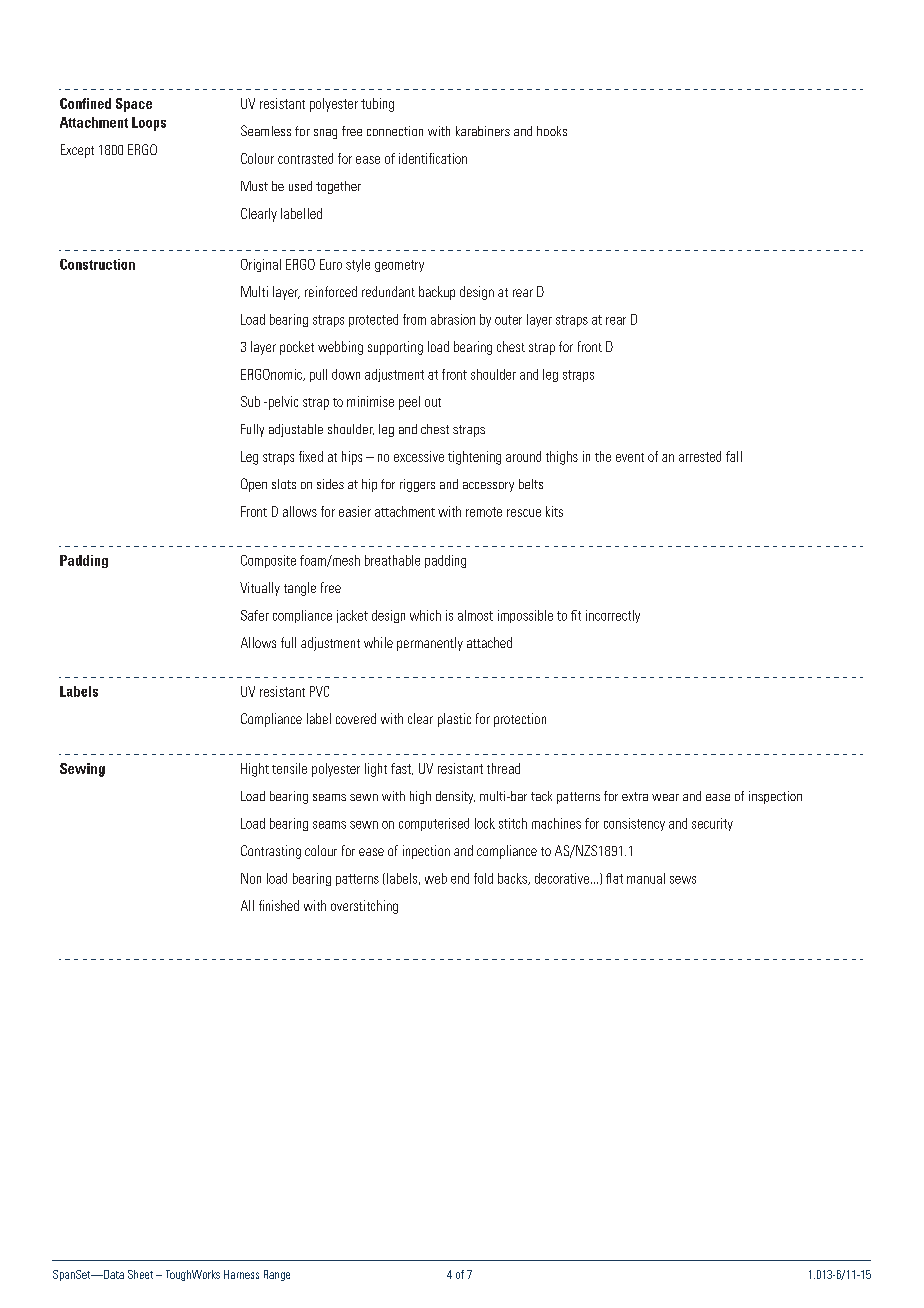 The height and width of the screenshot is (1308, 924). I want to click on riggers, so click(417, 485).
